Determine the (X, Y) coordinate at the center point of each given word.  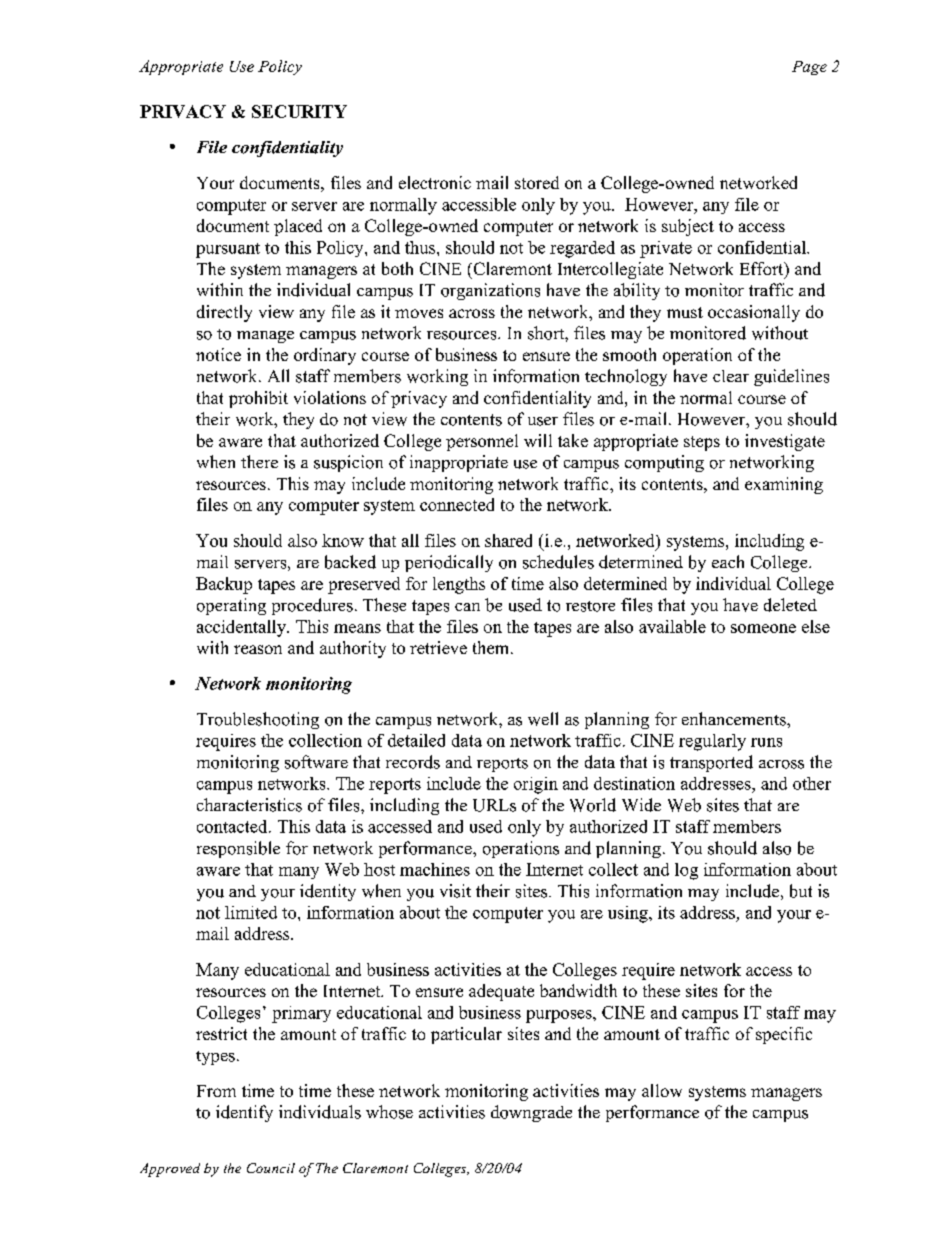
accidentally (242, 628)
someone (763, 628)
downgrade (531, 1113)
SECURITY (299, 111)
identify (244, 1113)
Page (809, 68)
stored (537, 182)
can (467, 607)
